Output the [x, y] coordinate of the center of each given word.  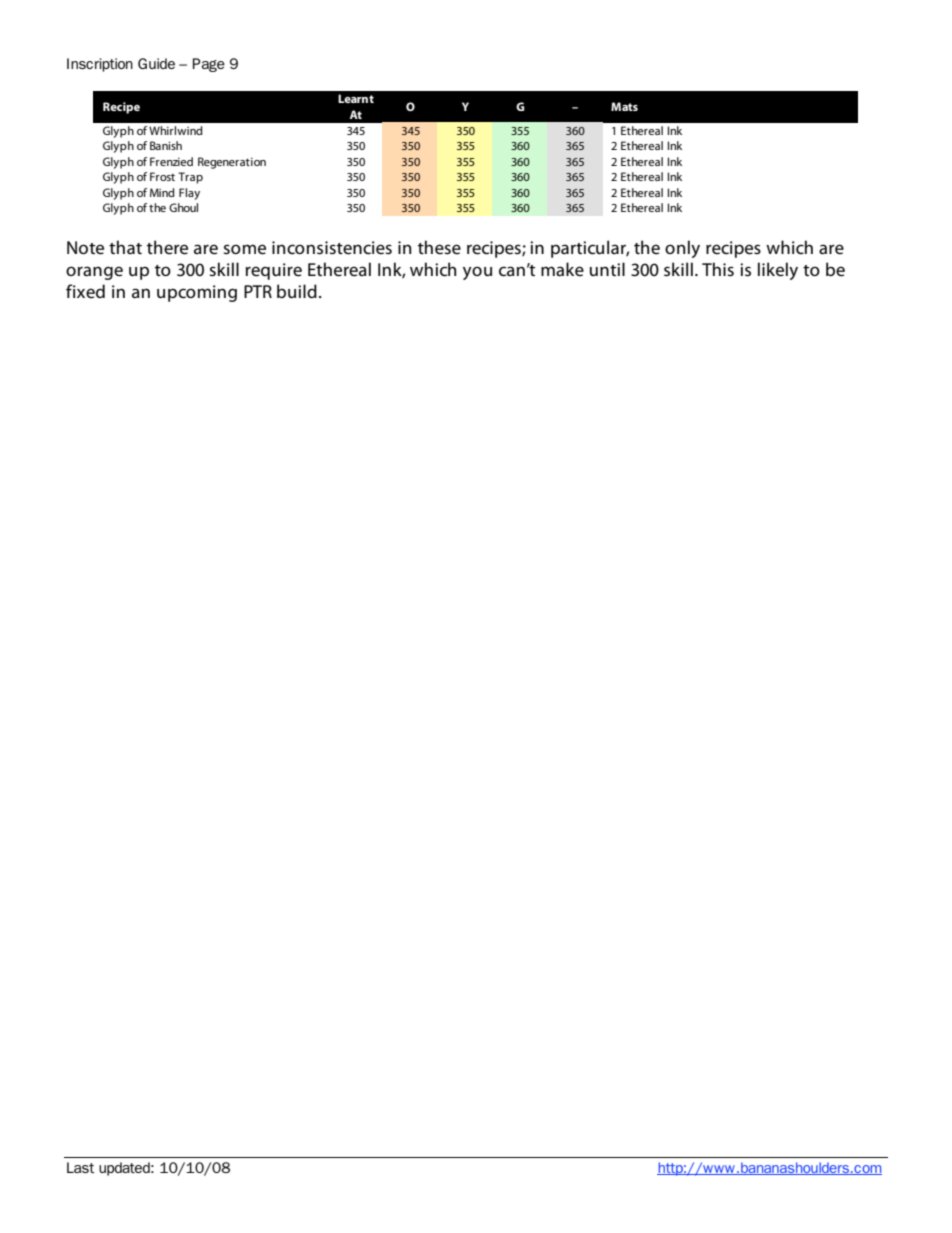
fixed [85, 291]
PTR [258, 291]
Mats [624, 106]
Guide [156, 63]
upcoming [197, 293]
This [718, 269]
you [477, 273]
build [297, 291]
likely [778, 271]
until [607, 269]
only [682, 249]
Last [81, 1167]
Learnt [356, 98]
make [562, 269]
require [274, 271]
